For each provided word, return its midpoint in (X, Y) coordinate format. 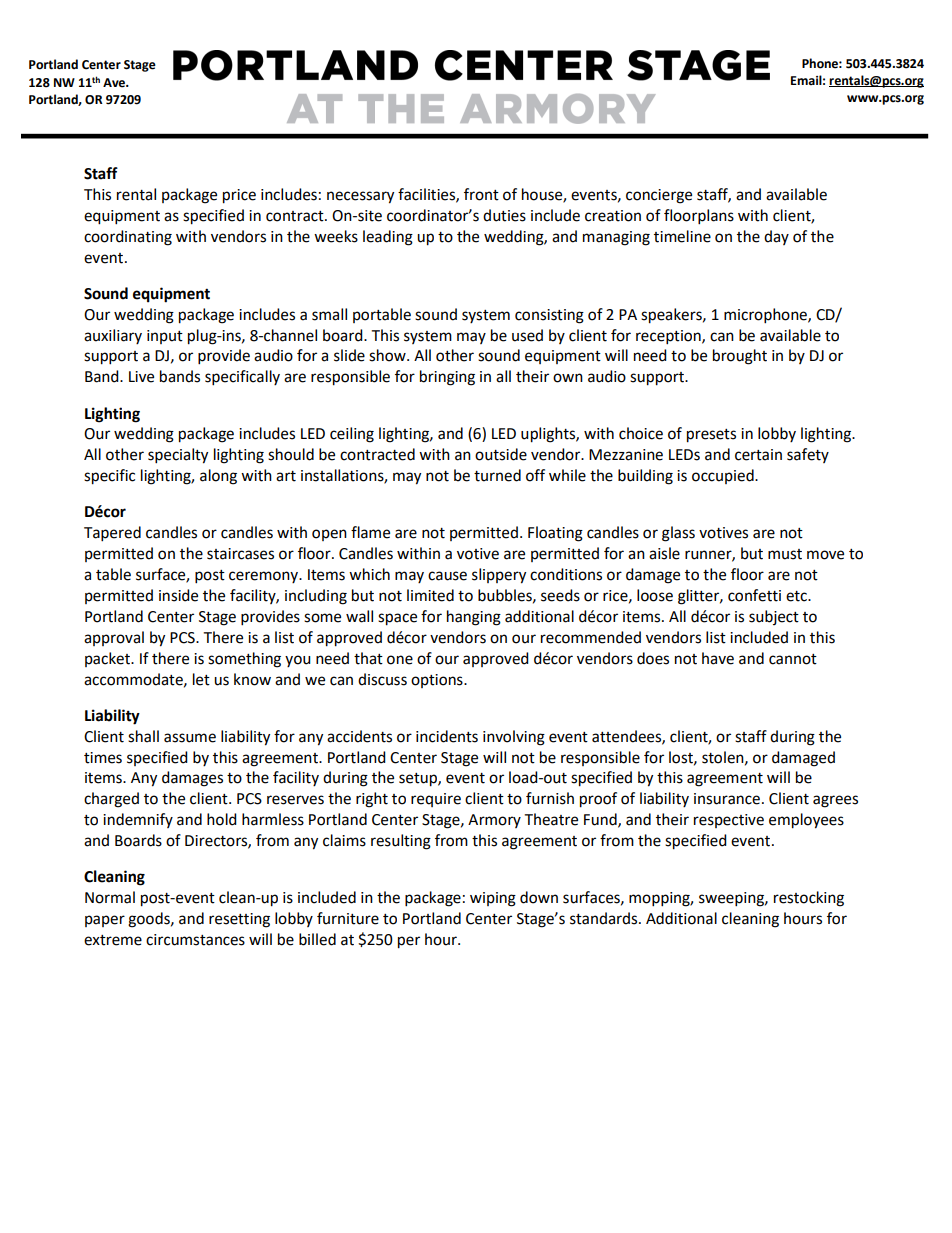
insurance (727, 799)
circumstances (195, 940)
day (776, 237)
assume (190, 738)
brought (740, 357)
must (785, 554)
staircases (240, 554)
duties (504, 215)
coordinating (128, 238)
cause (447, 576)
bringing (447, 378)
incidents (447, 736)
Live (141, 377)
